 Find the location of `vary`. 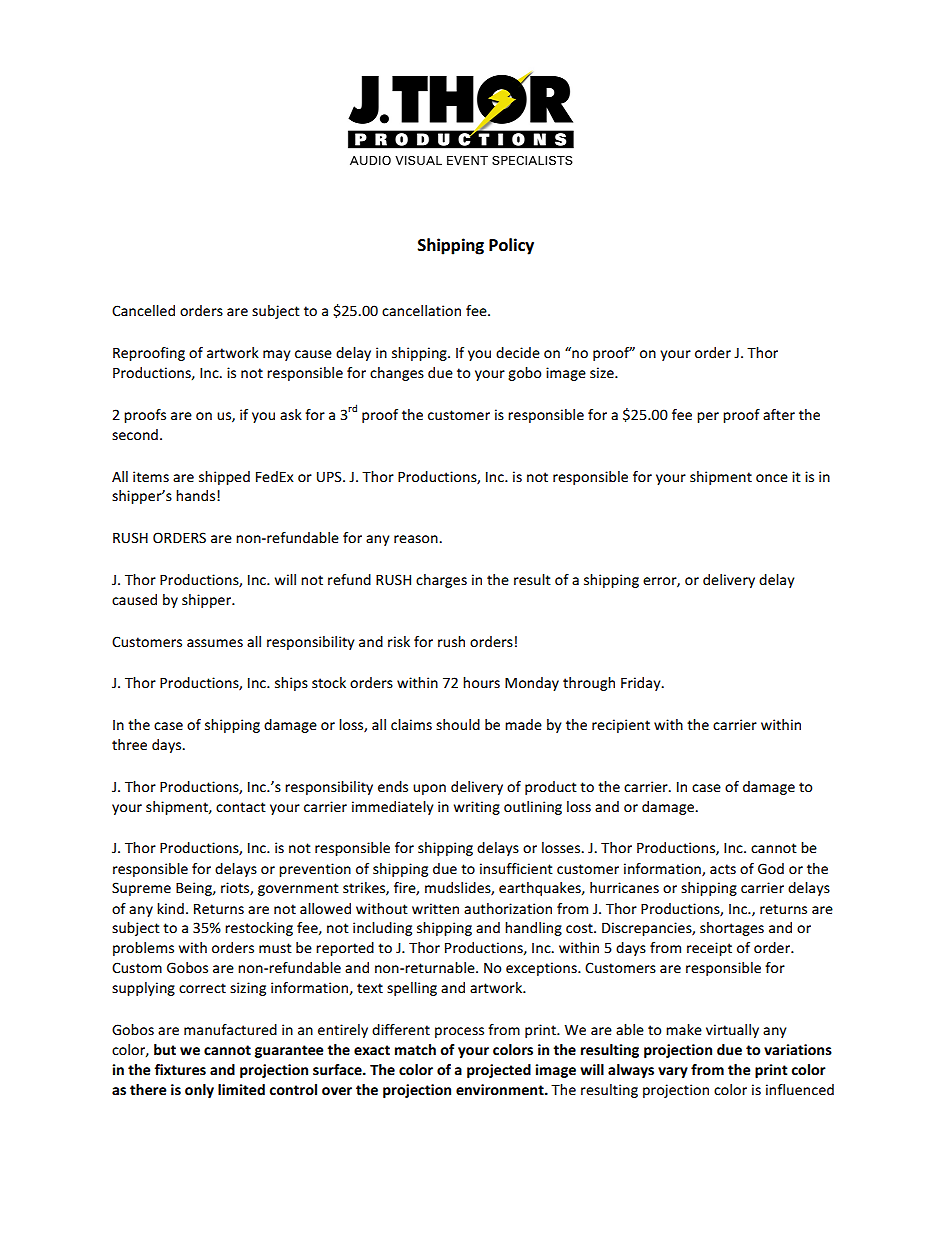

vary is located at coordinates (673, 1072).
